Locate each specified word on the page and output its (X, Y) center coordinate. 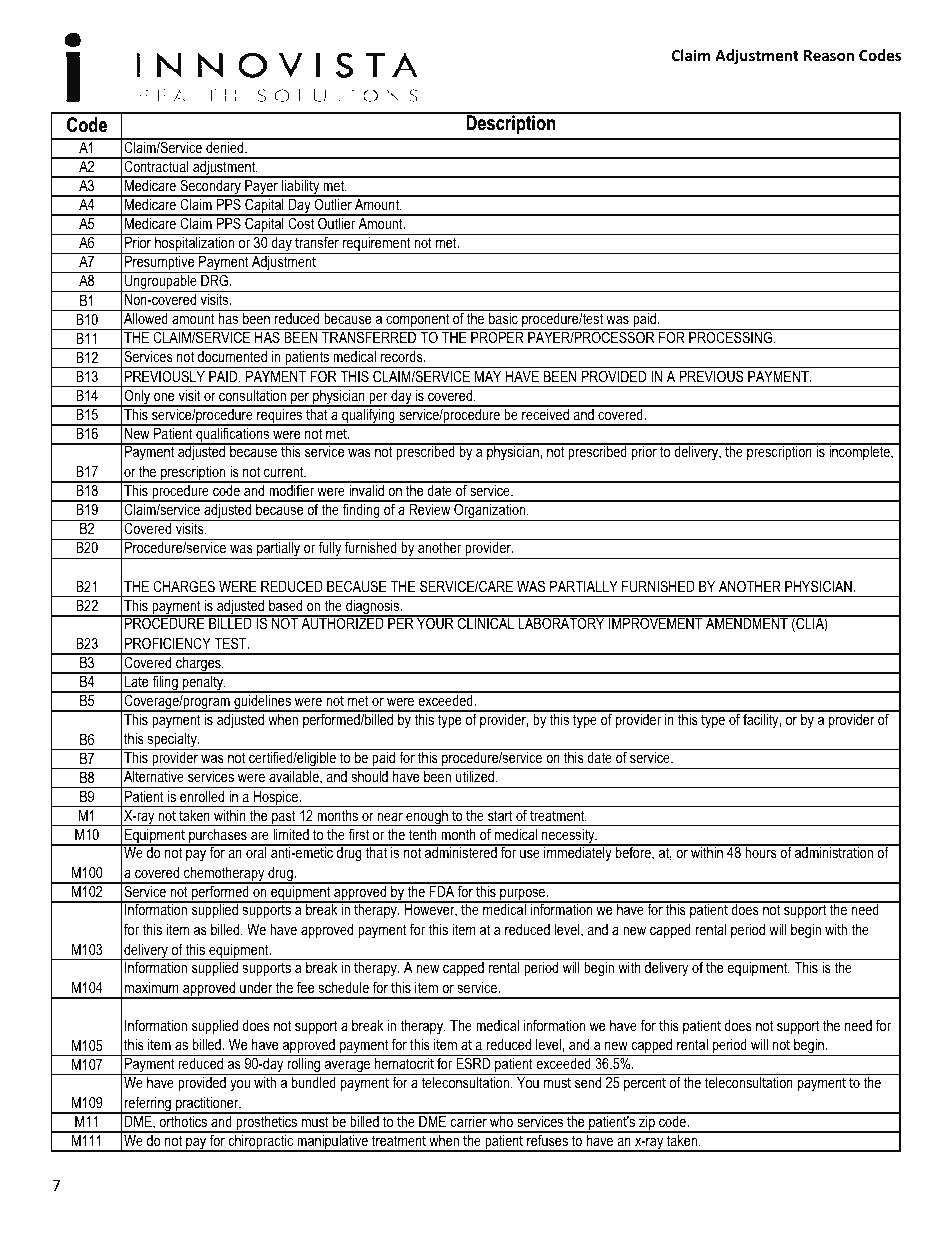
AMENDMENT (747, 622)
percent (645, 1084)
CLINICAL (486, 622)
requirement (377, 245)
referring (147, 1105)
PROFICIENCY (168, 643)
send (588, 1082)
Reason (829, 55)
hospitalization (195, 245)
